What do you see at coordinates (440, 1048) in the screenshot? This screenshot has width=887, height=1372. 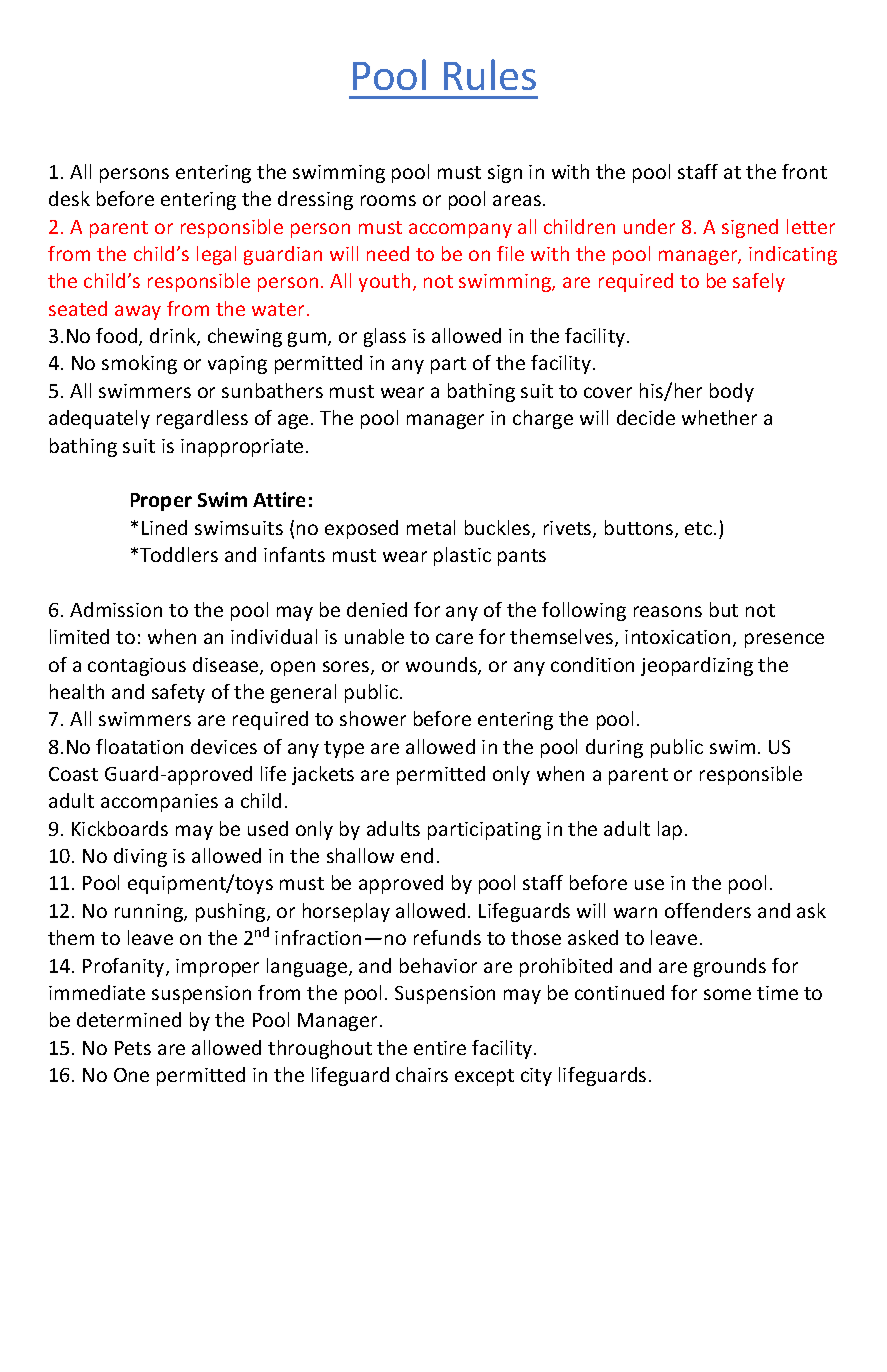 I see `entire` at bounding box center [440, 1048].
